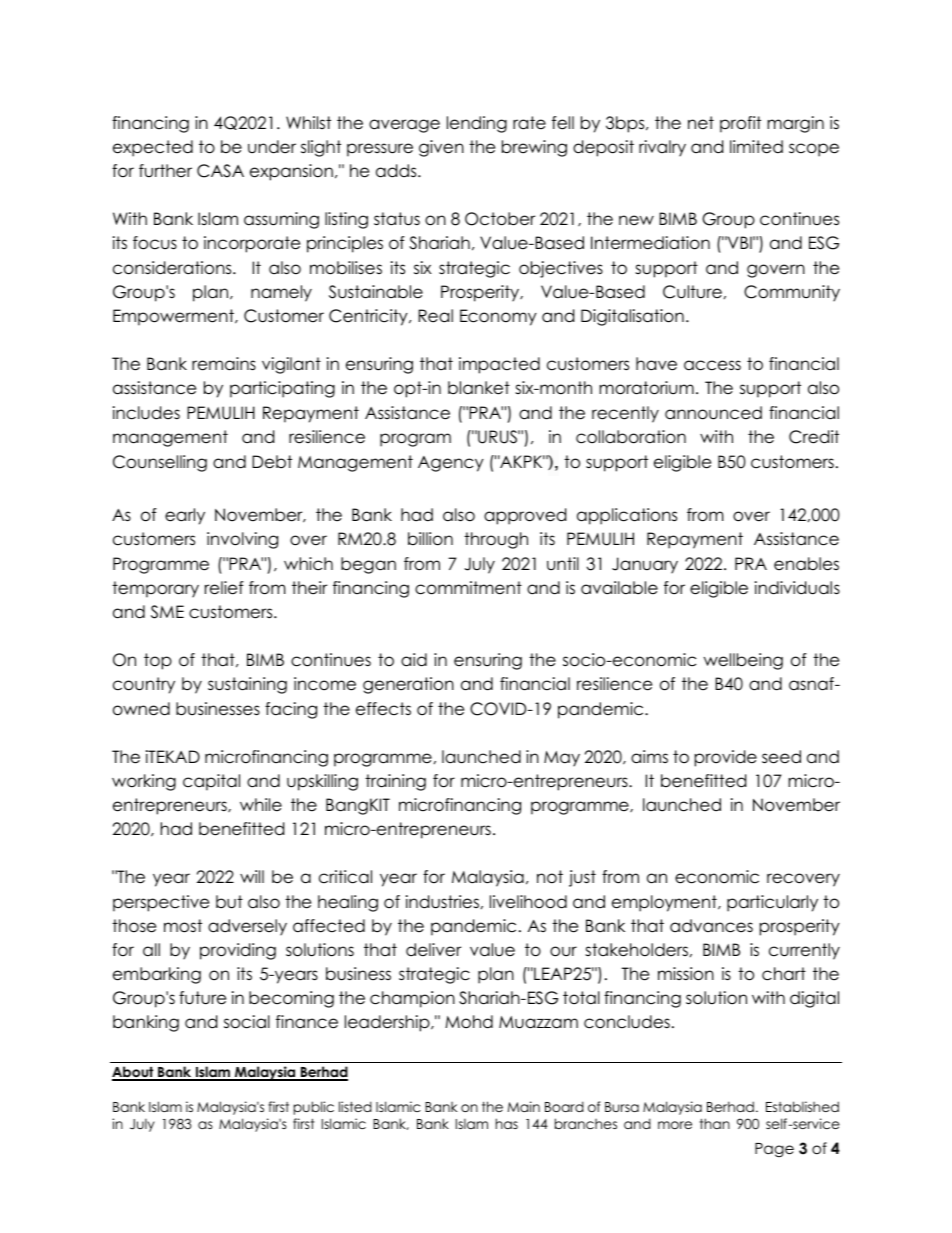 This document has height=1233, width=952. Describe the element at coordinates (160, 463) in the document. I see `Counselling` at that location.
